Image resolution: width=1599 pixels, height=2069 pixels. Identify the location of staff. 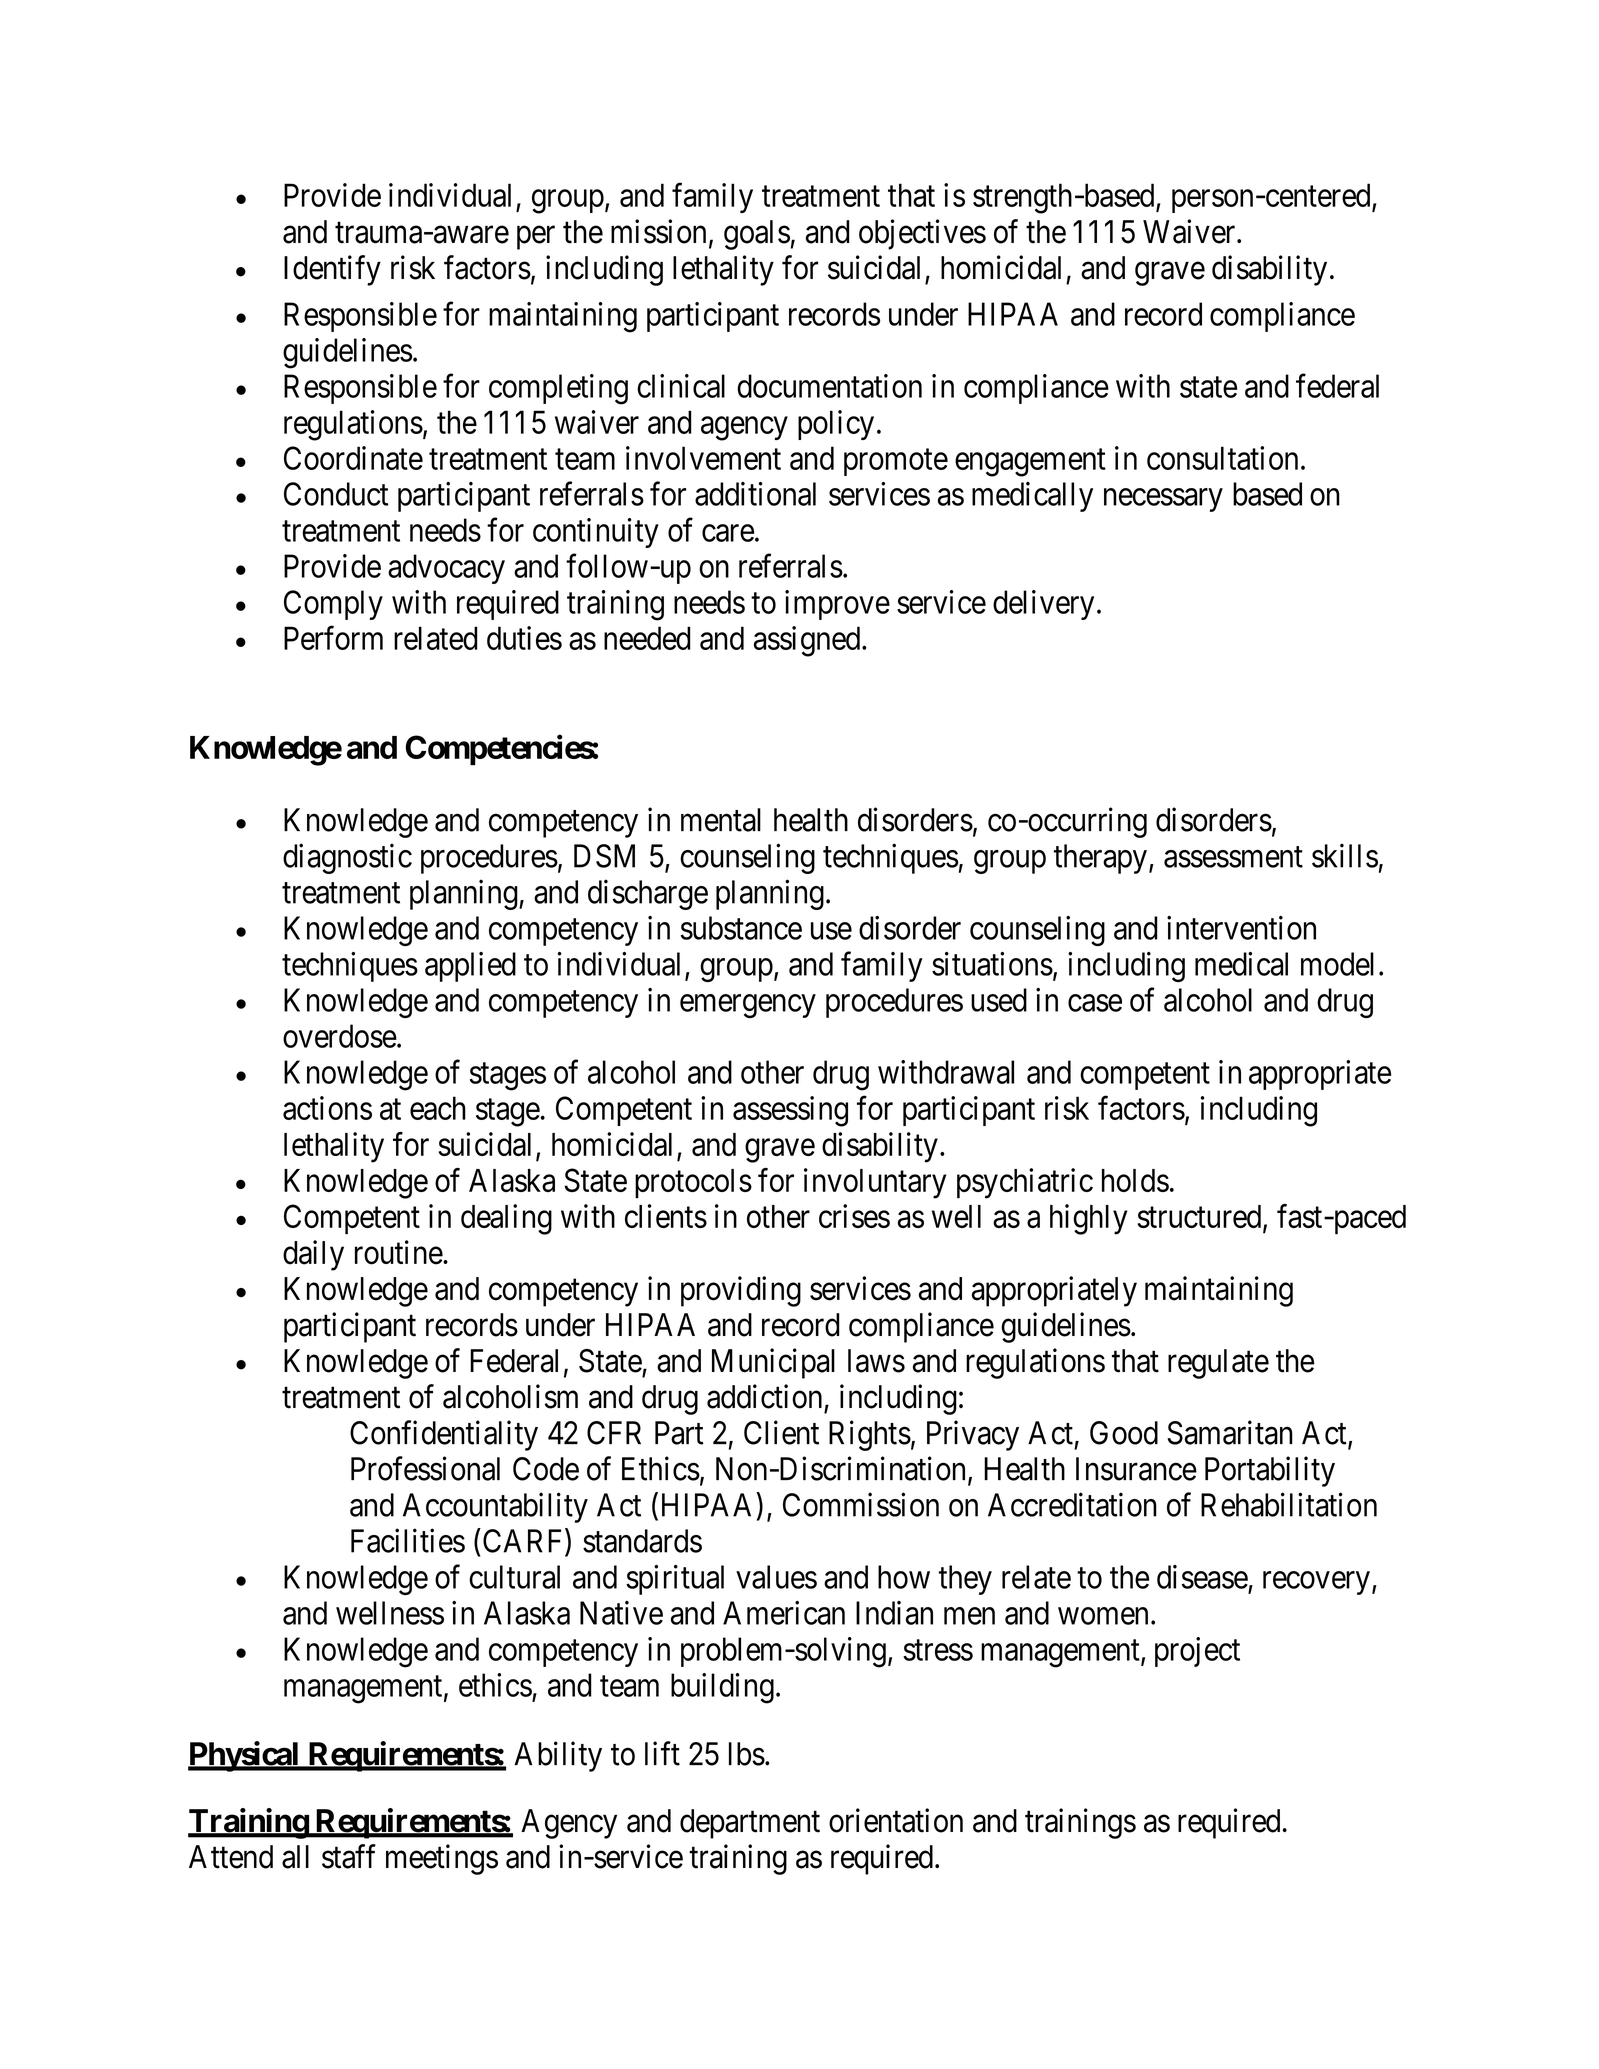
(349, 1856).
